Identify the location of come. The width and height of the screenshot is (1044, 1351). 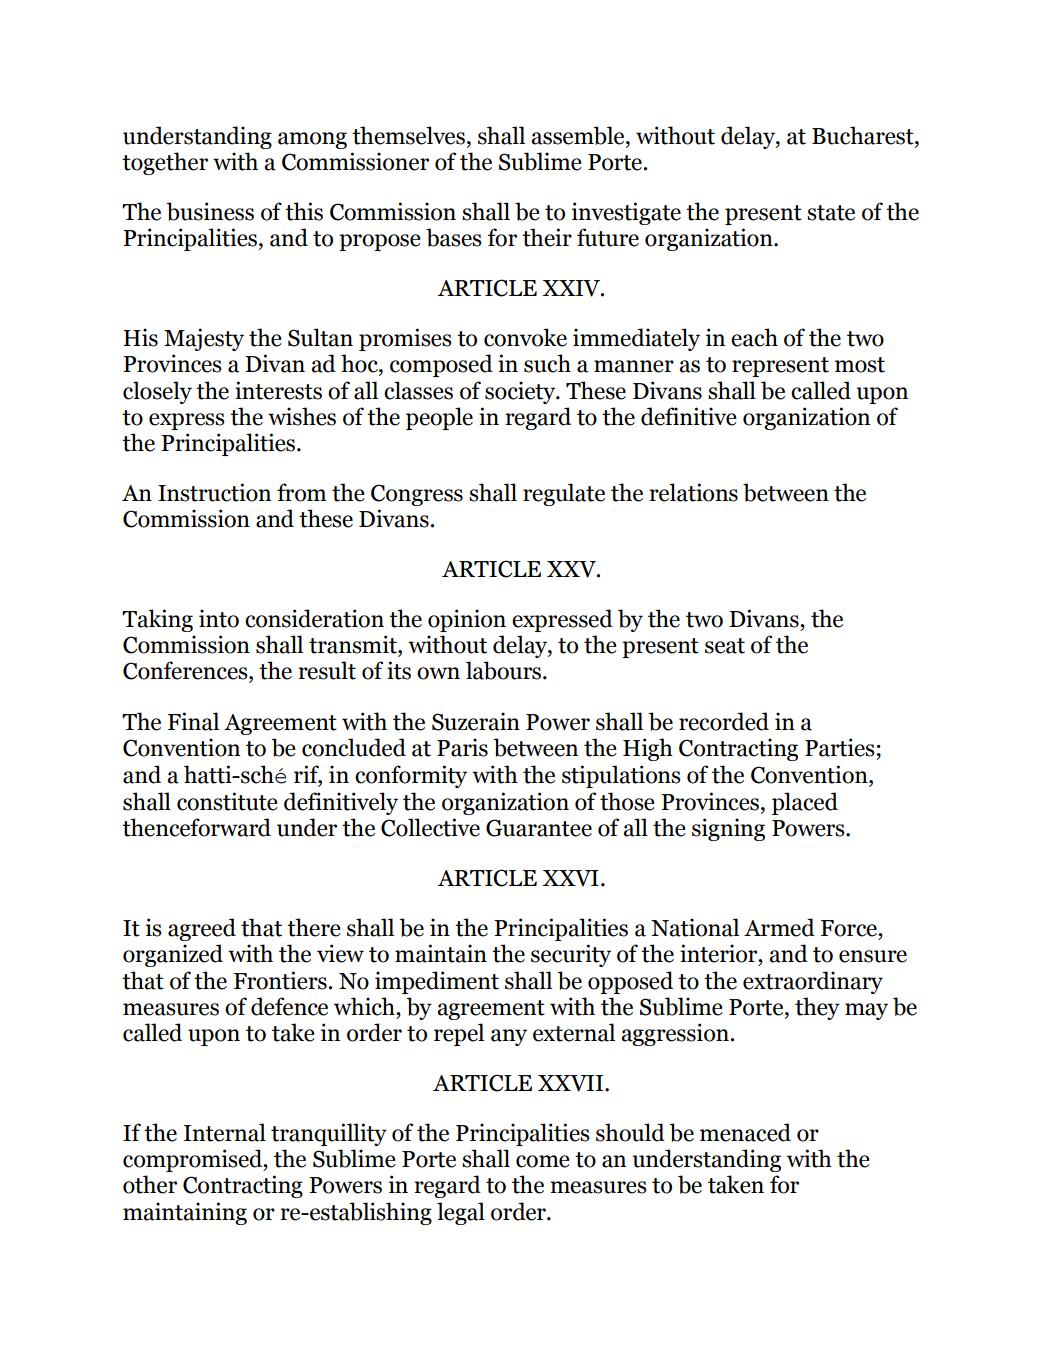
(543, 1161).
